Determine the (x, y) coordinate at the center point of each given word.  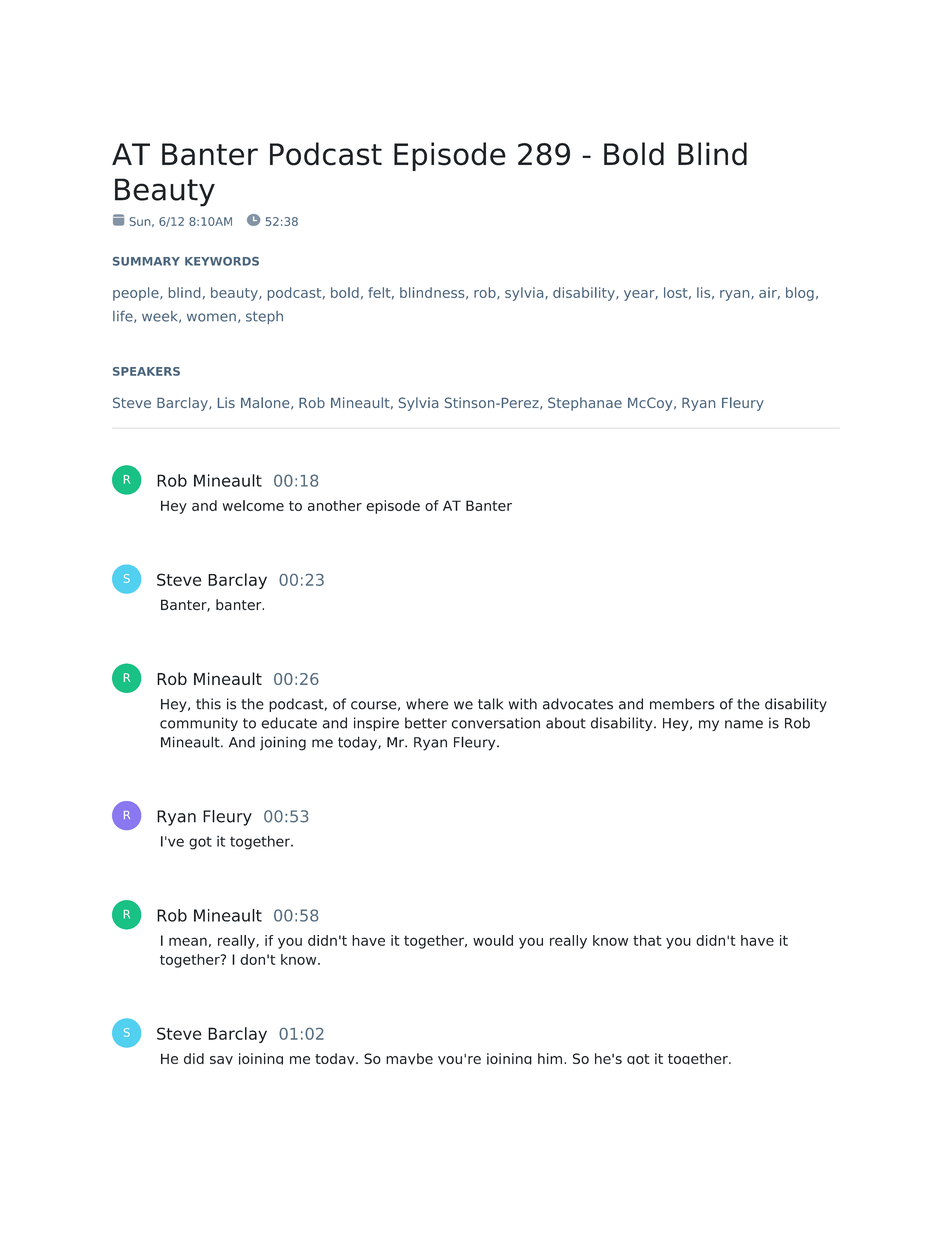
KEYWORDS (222, 261)
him (550, 1058)
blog (800, 294)
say (221, 1060)
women (211, 317)
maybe (409, 1059)
